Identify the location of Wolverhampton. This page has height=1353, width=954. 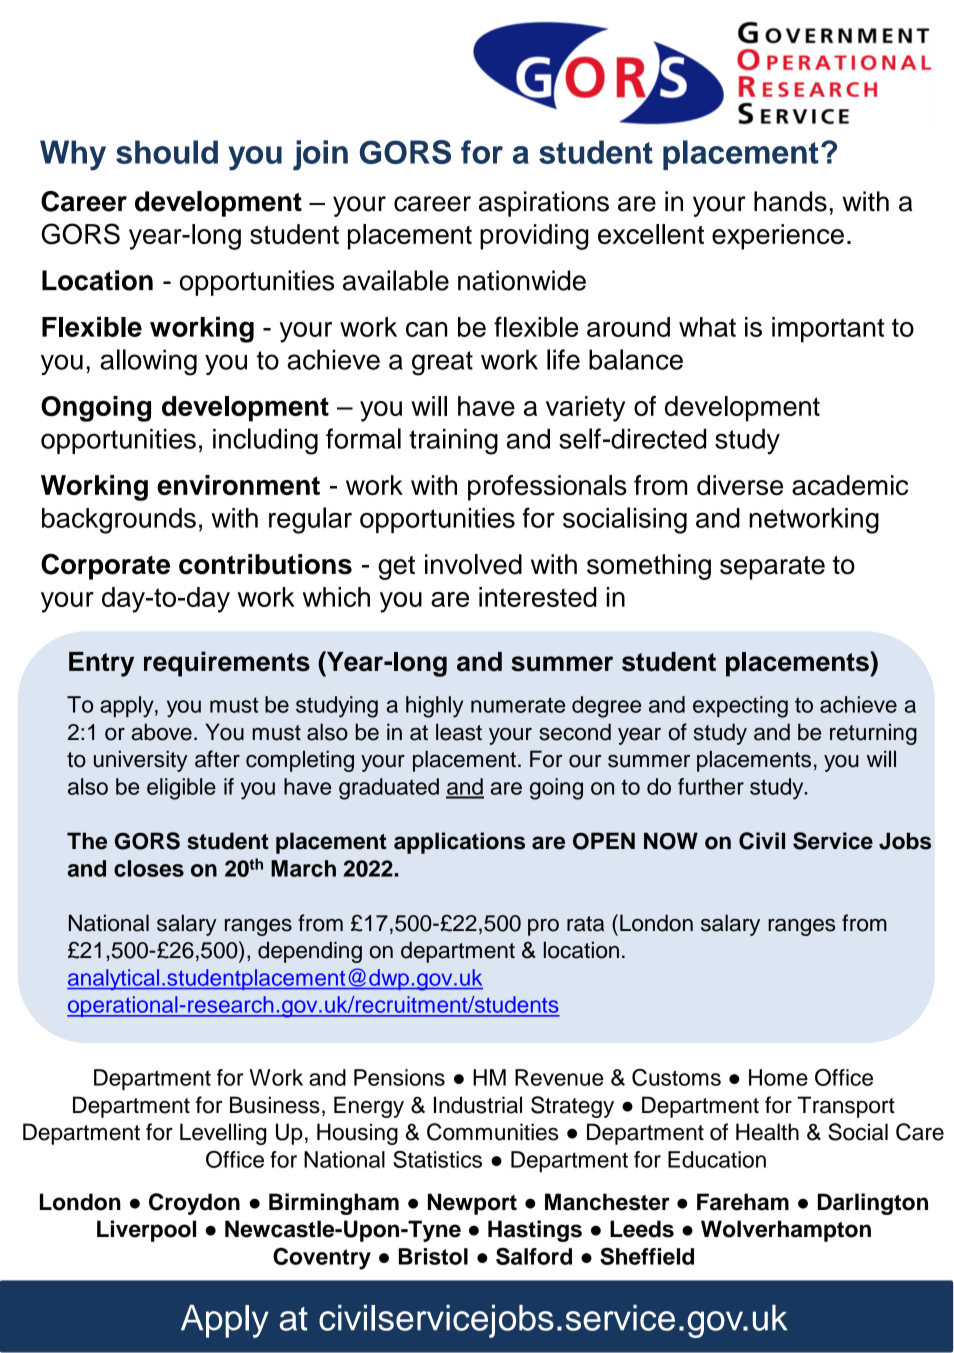
(786, 1231).
